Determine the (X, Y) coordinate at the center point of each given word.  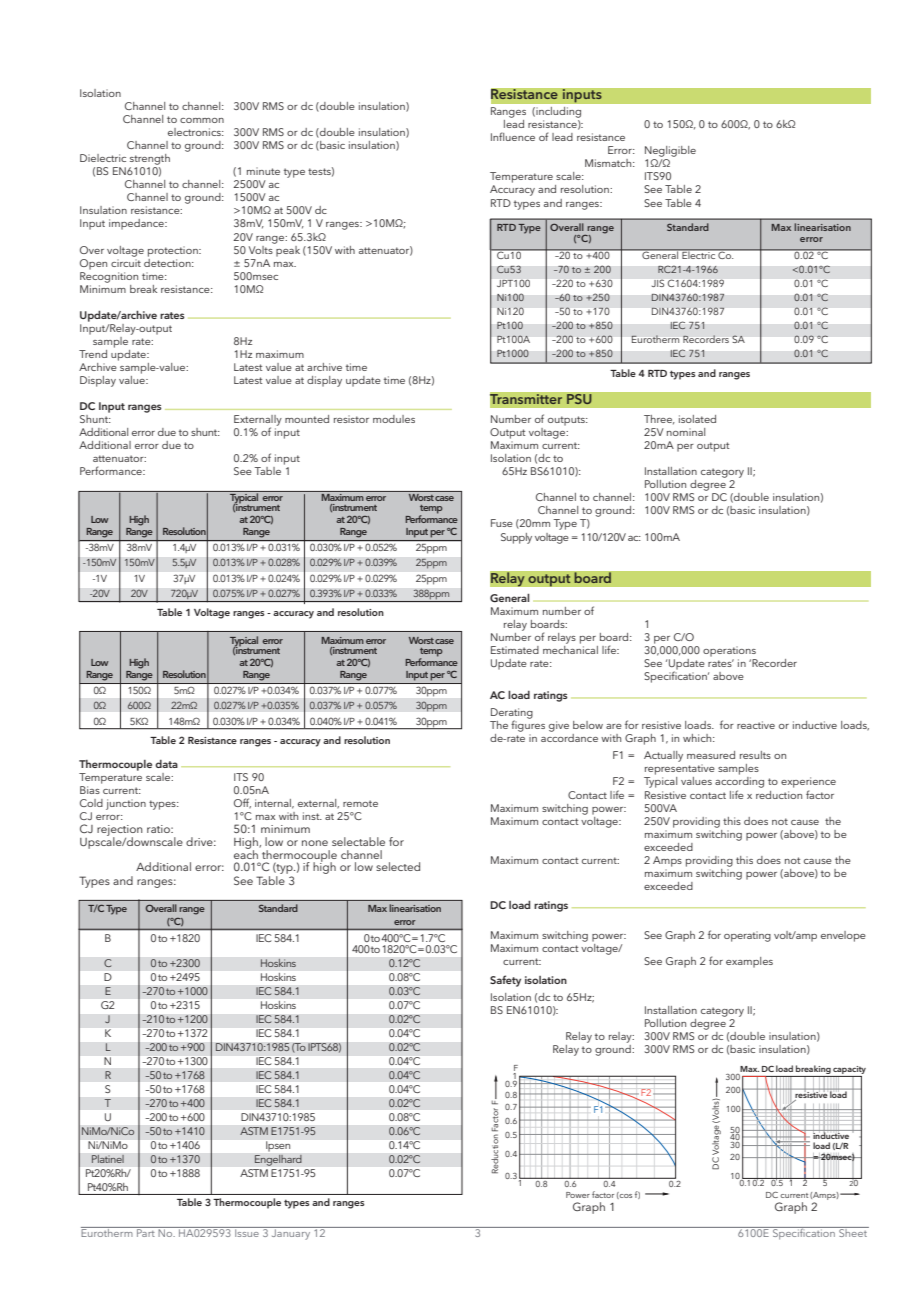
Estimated (515, 650)
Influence (513, 136)
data (166, 764)
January (291, 1233)
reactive (756, 725)
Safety (505, 981)
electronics (195, 132)
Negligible (670, 151)
